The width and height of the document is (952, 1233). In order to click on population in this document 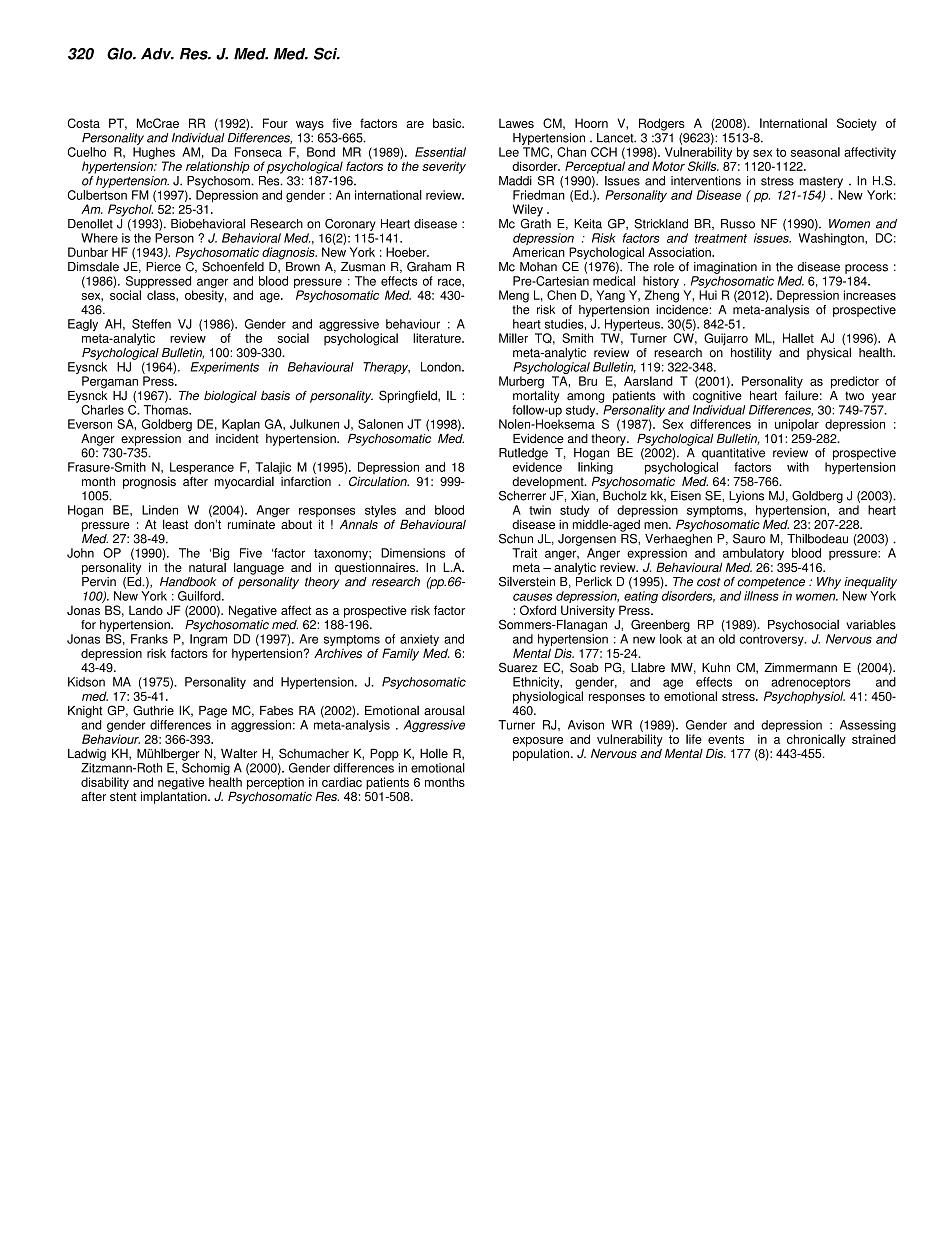, I will do `click(542, 753)`.
